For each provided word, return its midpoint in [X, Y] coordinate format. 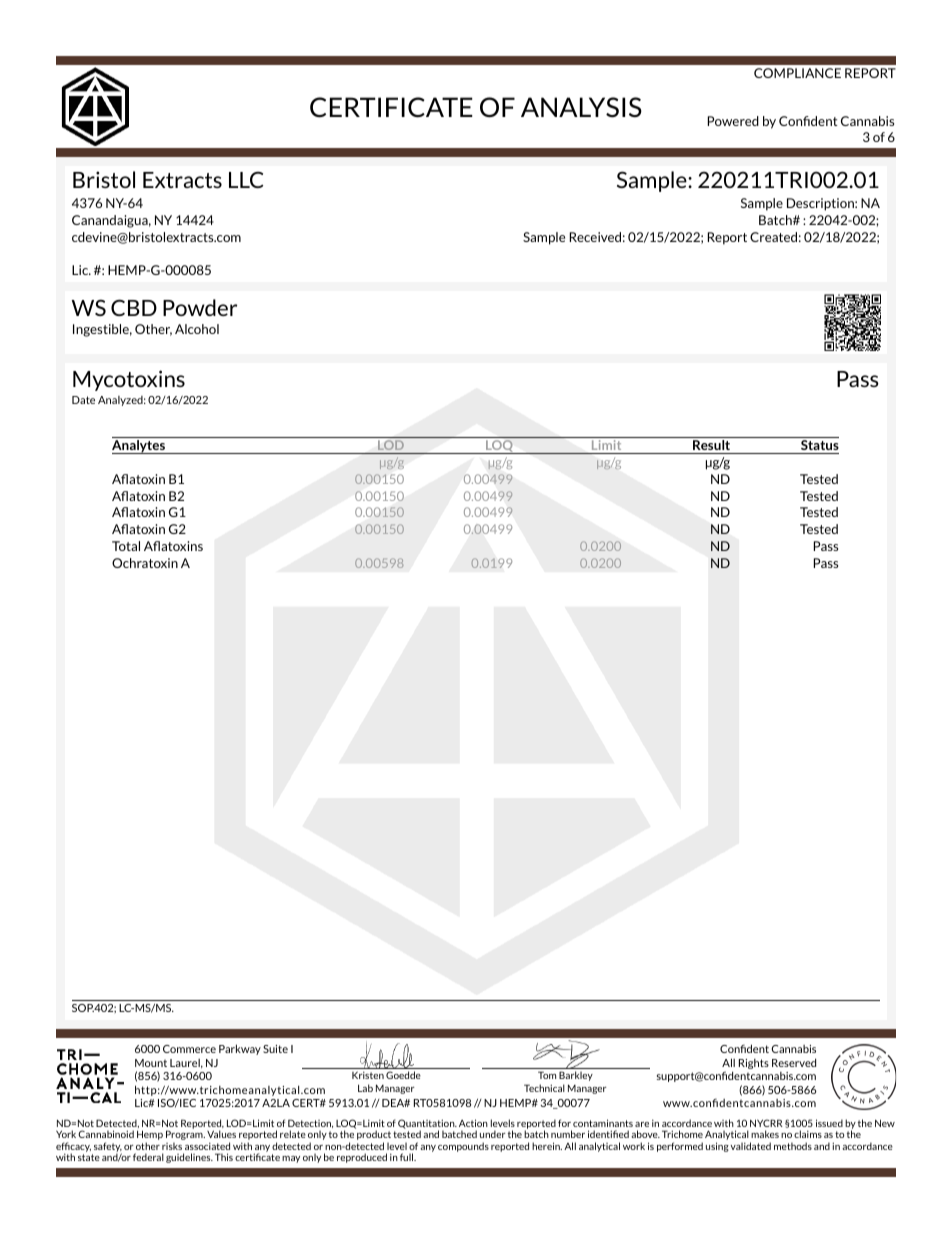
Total [126, 546]
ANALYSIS [581, 107]
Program [185, 1136]
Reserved [794, 1062]
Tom [547, 1075]
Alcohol [197, 329]
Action [473, 1123]
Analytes [139, 447]
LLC [246, 179]
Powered [733, 121]
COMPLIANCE [797, 73]
